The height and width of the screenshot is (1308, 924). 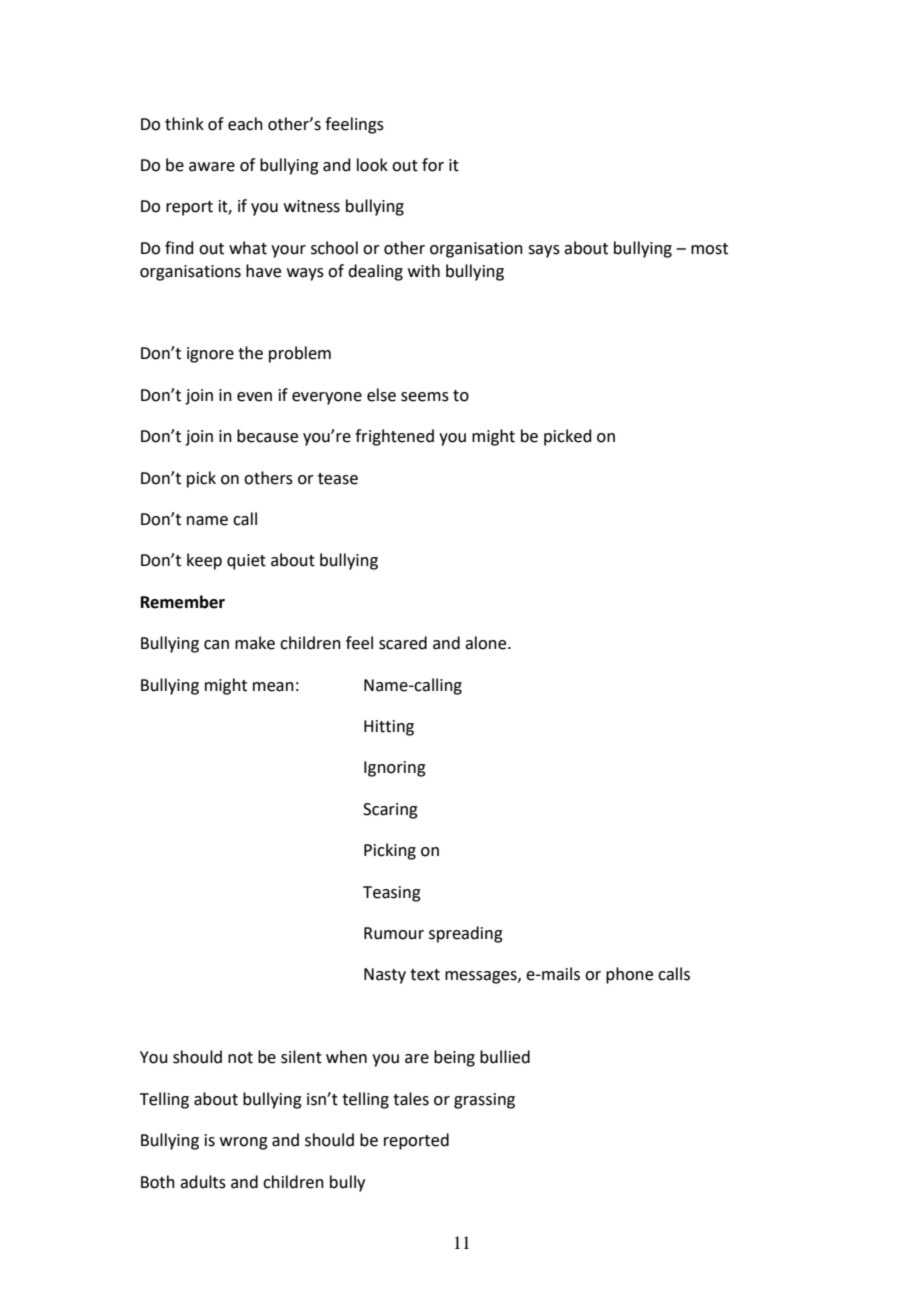 What do you see at coordinates (425, 397) in the screenshot?
I see `seems` at bounding box center [425, 397].
